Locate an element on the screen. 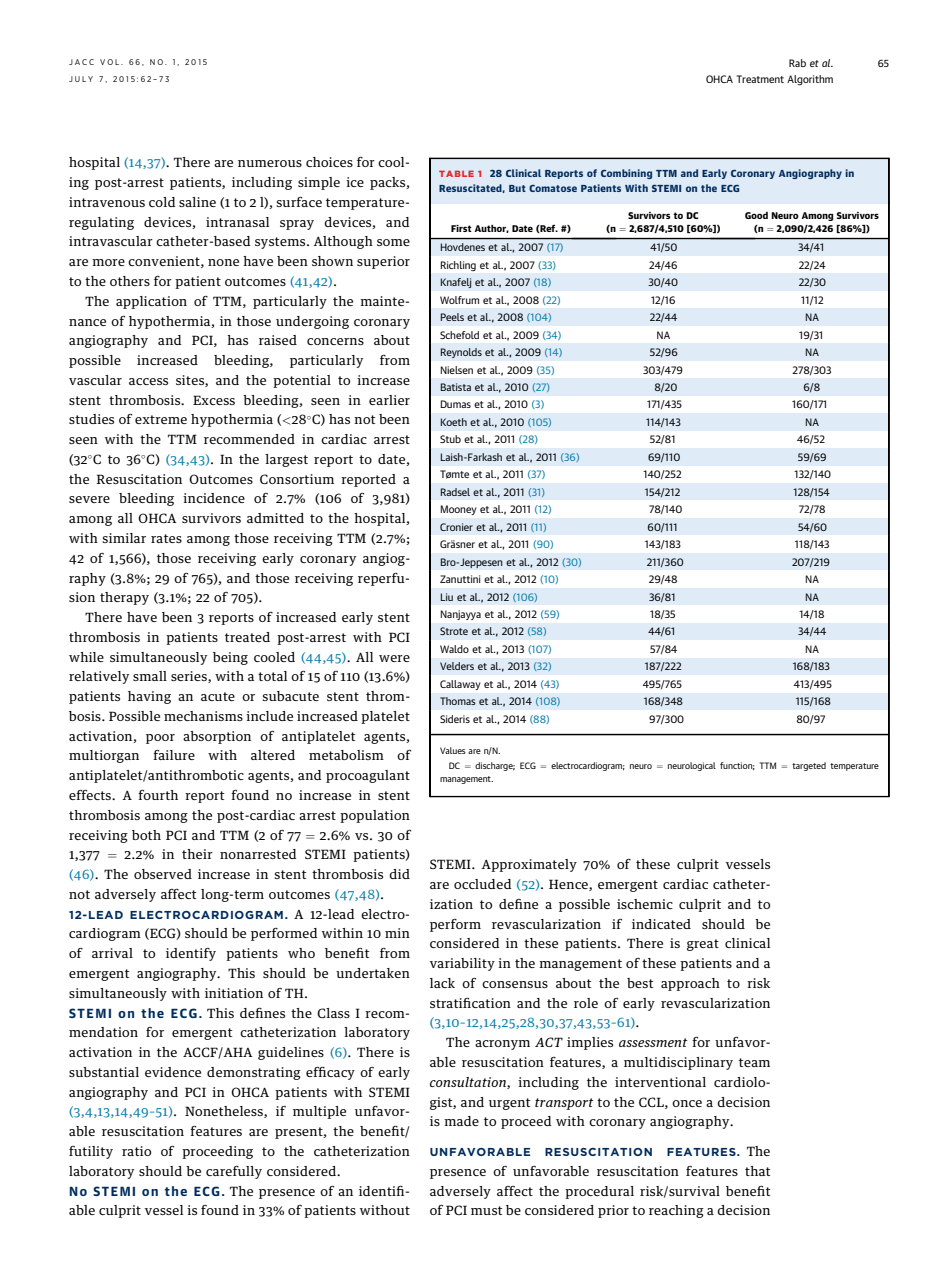 This screenshot has width=952, height=1280. Treatment is located at coordinates (760, 79).
